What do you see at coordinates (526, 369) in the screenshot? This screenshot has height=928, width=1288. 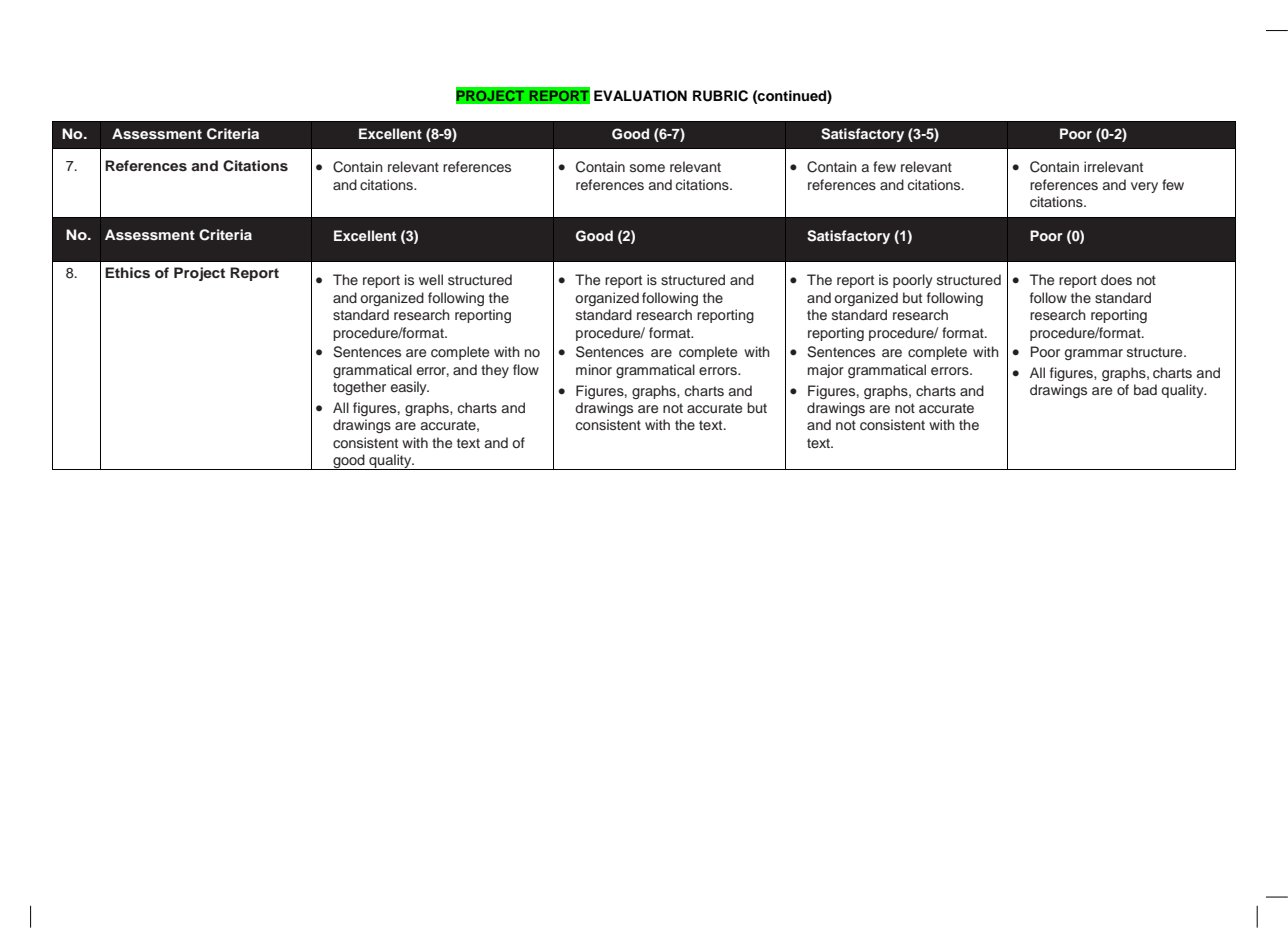 I see `flow` at bounding box center [526, 369].
